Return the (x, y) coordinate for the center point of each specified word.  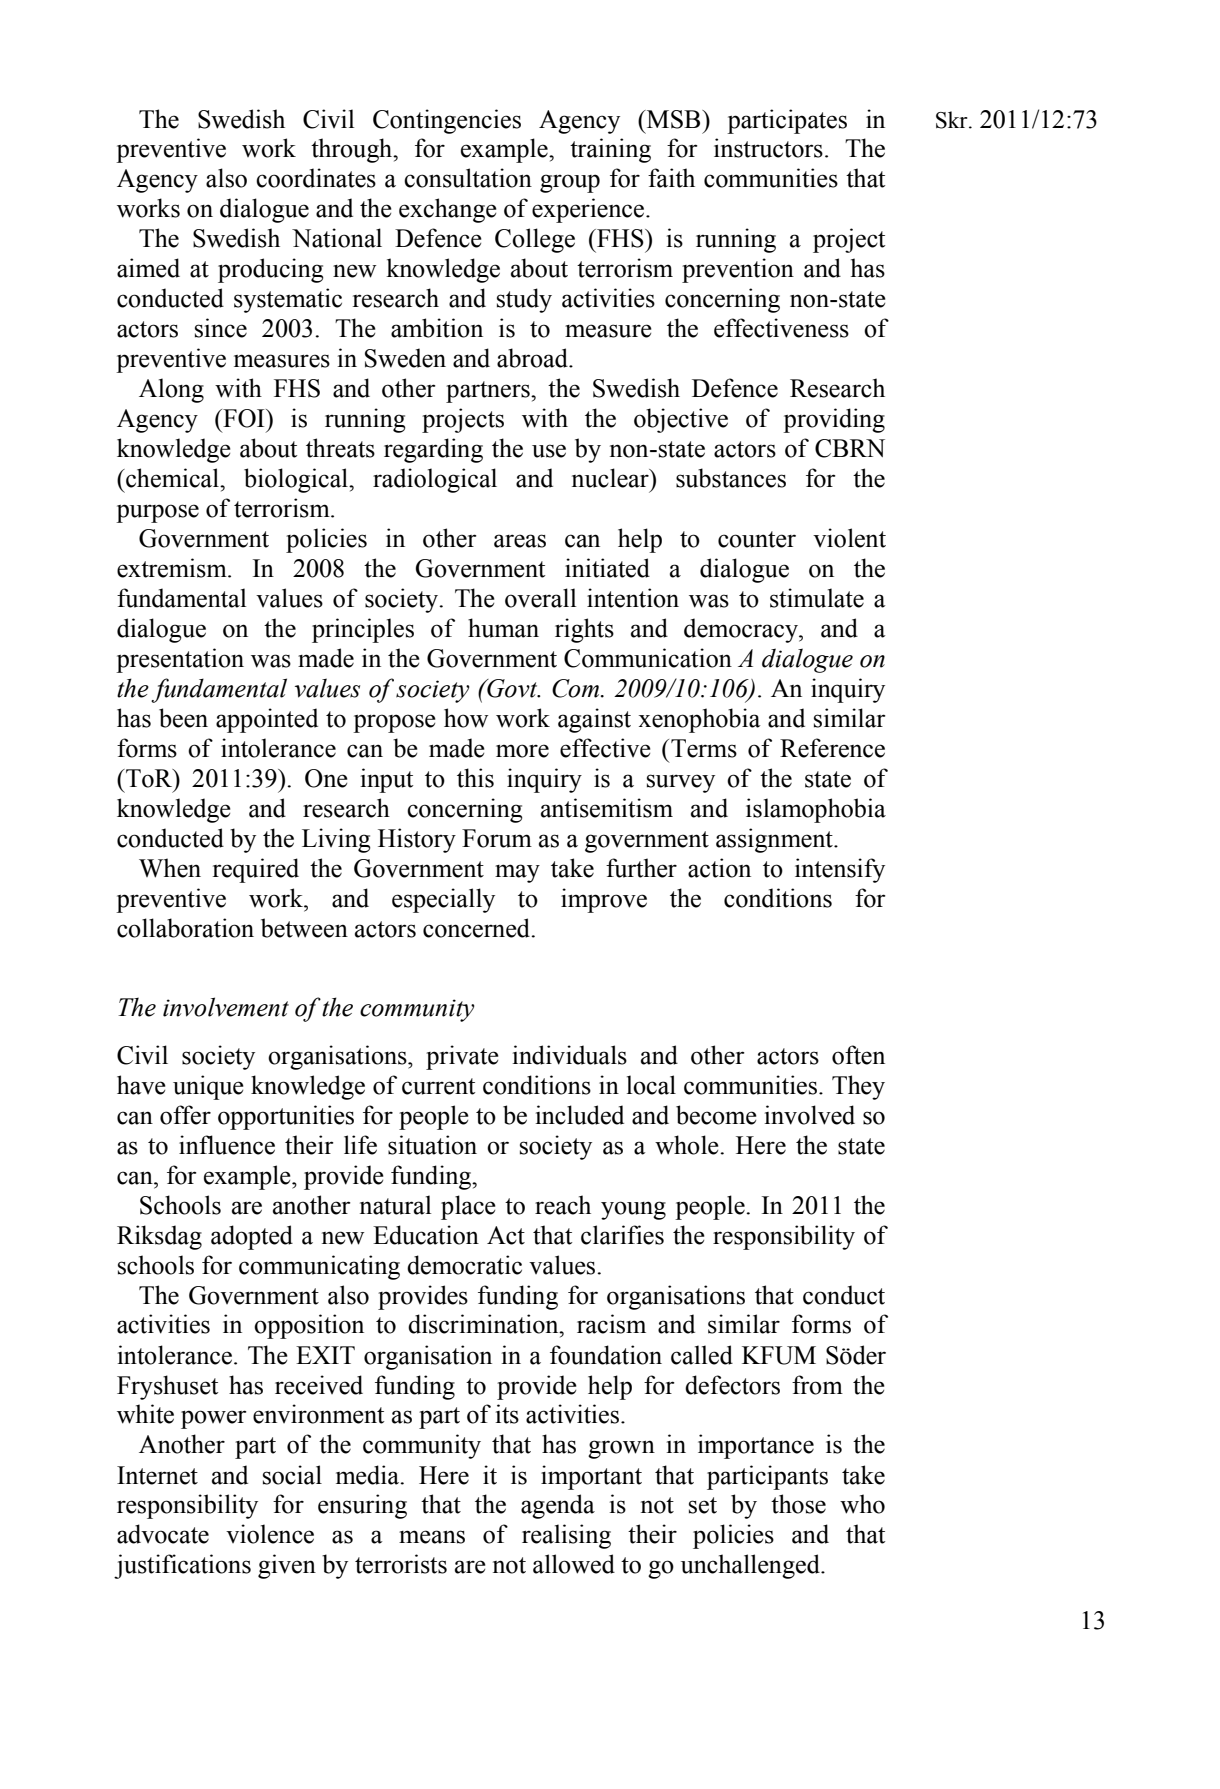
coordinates (316, 178)
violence (270, 1534)
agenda (558, 1506)
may (517, 873)
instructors (768, 148)
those (798, 1504)
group (570, 183)
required (256, 870)
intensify (840, 870)
